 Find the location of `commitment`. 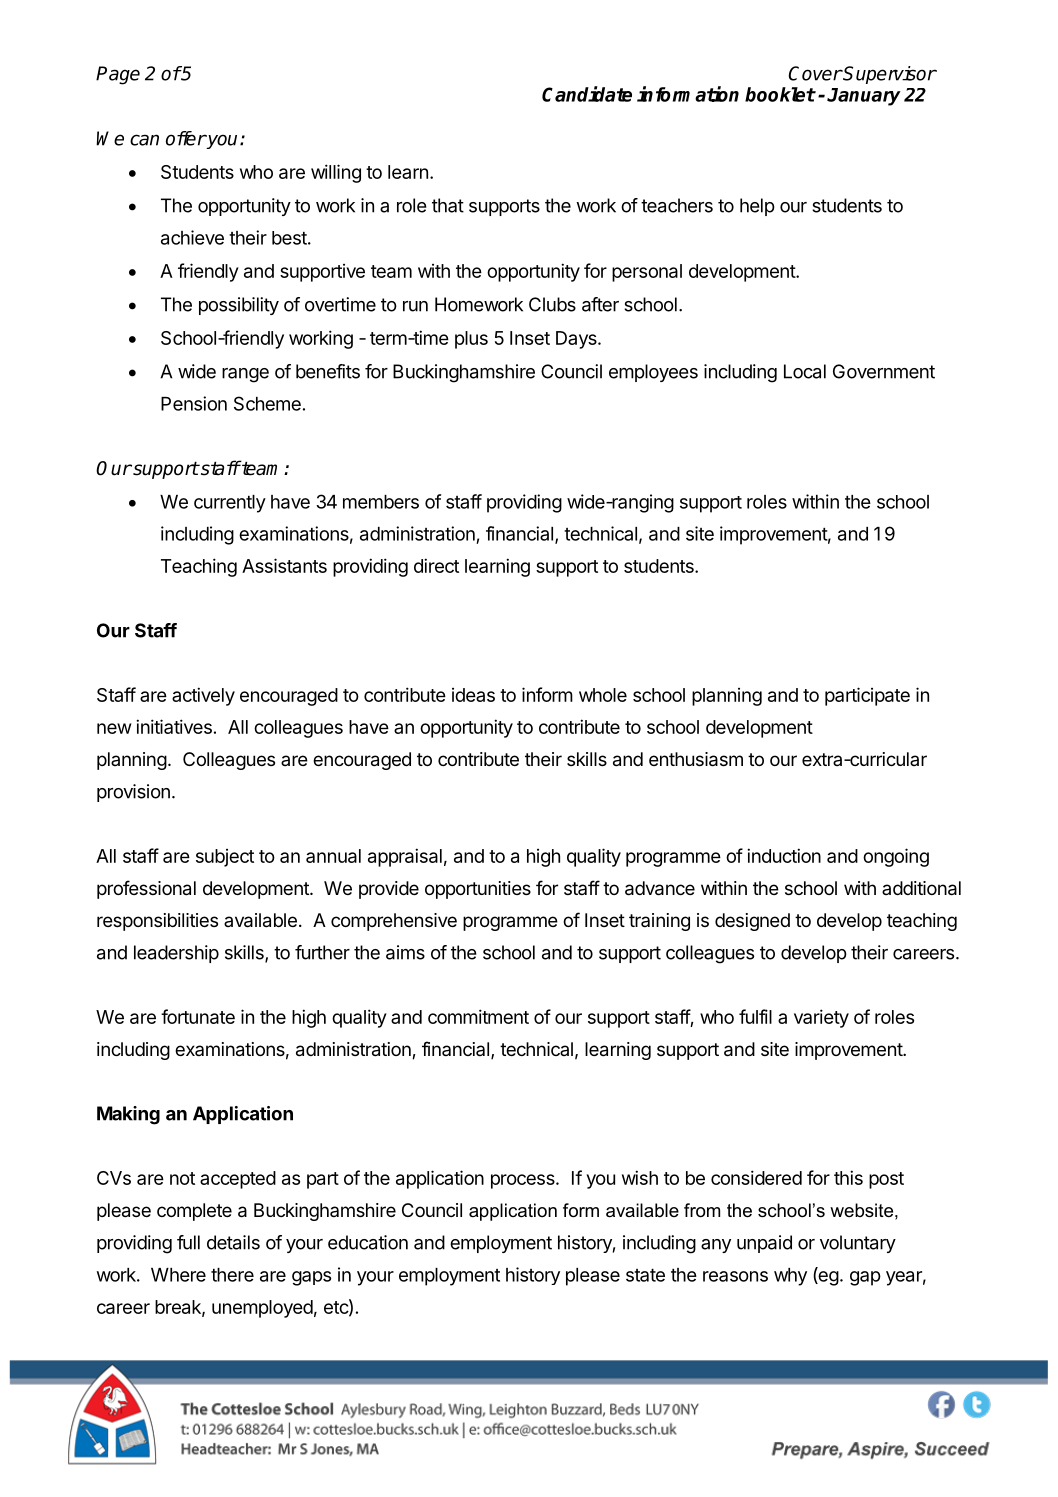

commitment is located at coordinates (478, 1016).
